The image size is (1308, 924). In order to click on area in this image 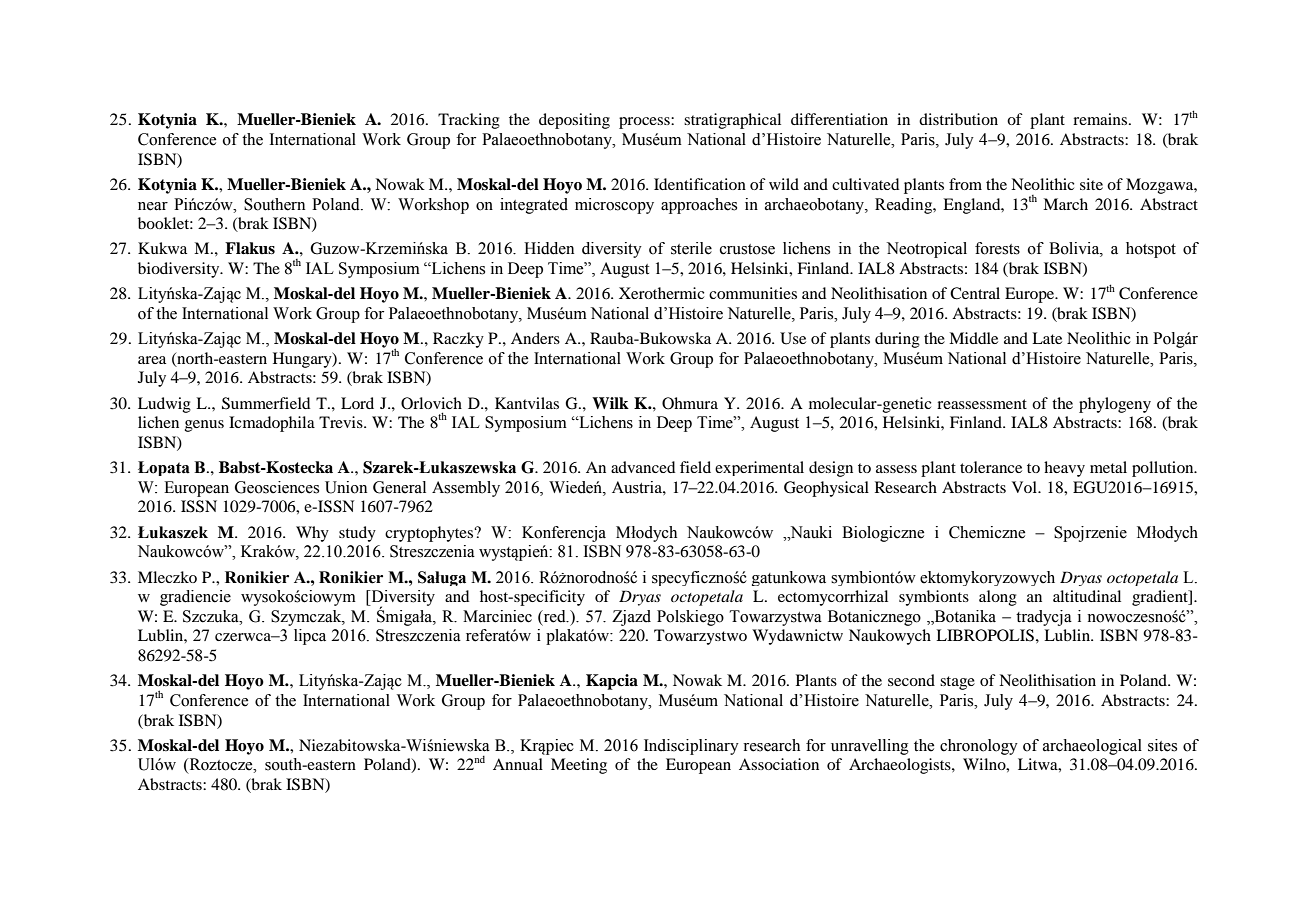, I will do `click(152, 360)`.
